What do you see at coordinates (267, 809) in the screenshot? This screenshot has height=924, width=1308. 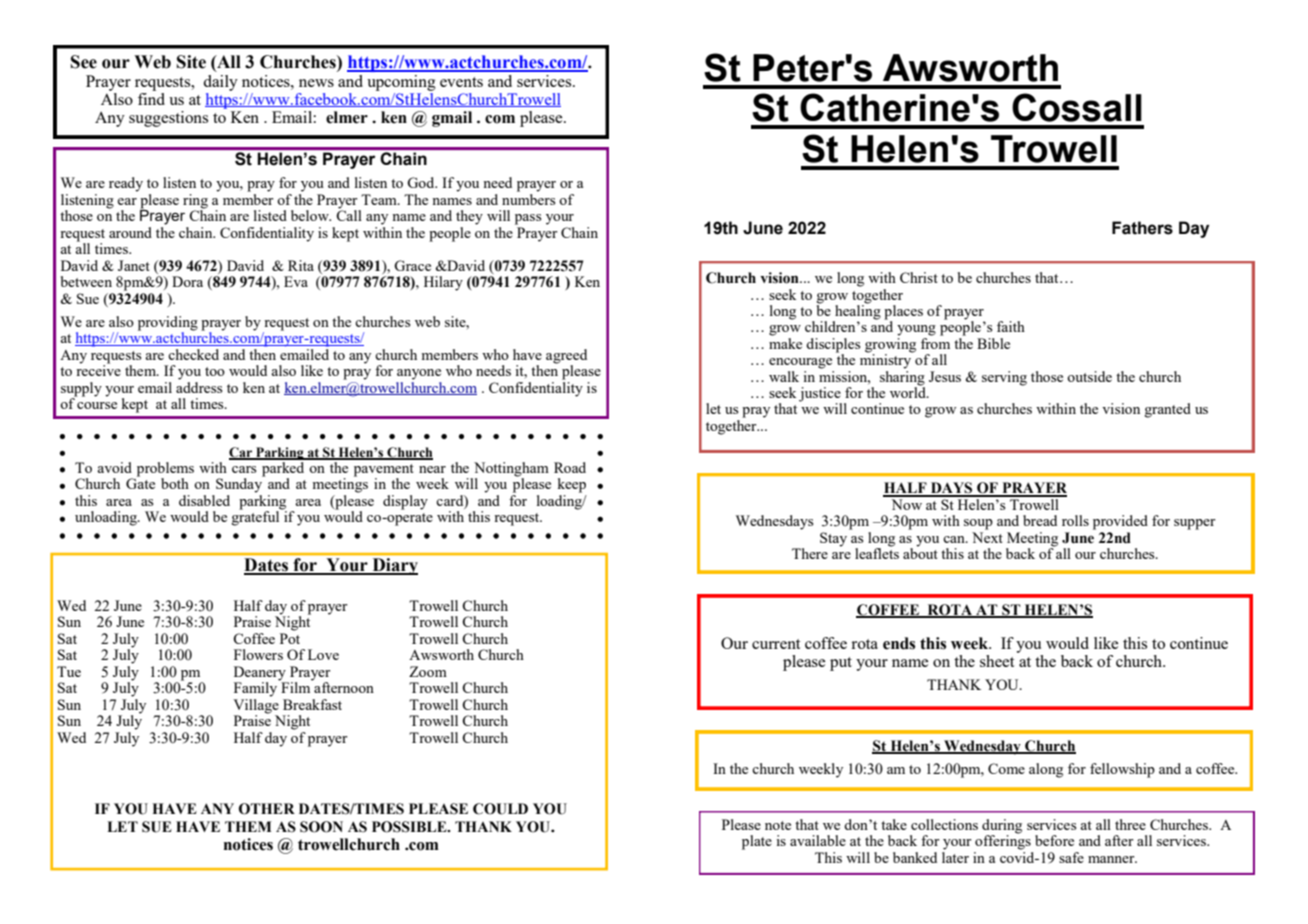 I see `OTHER` at bounding box center [267, 809].
